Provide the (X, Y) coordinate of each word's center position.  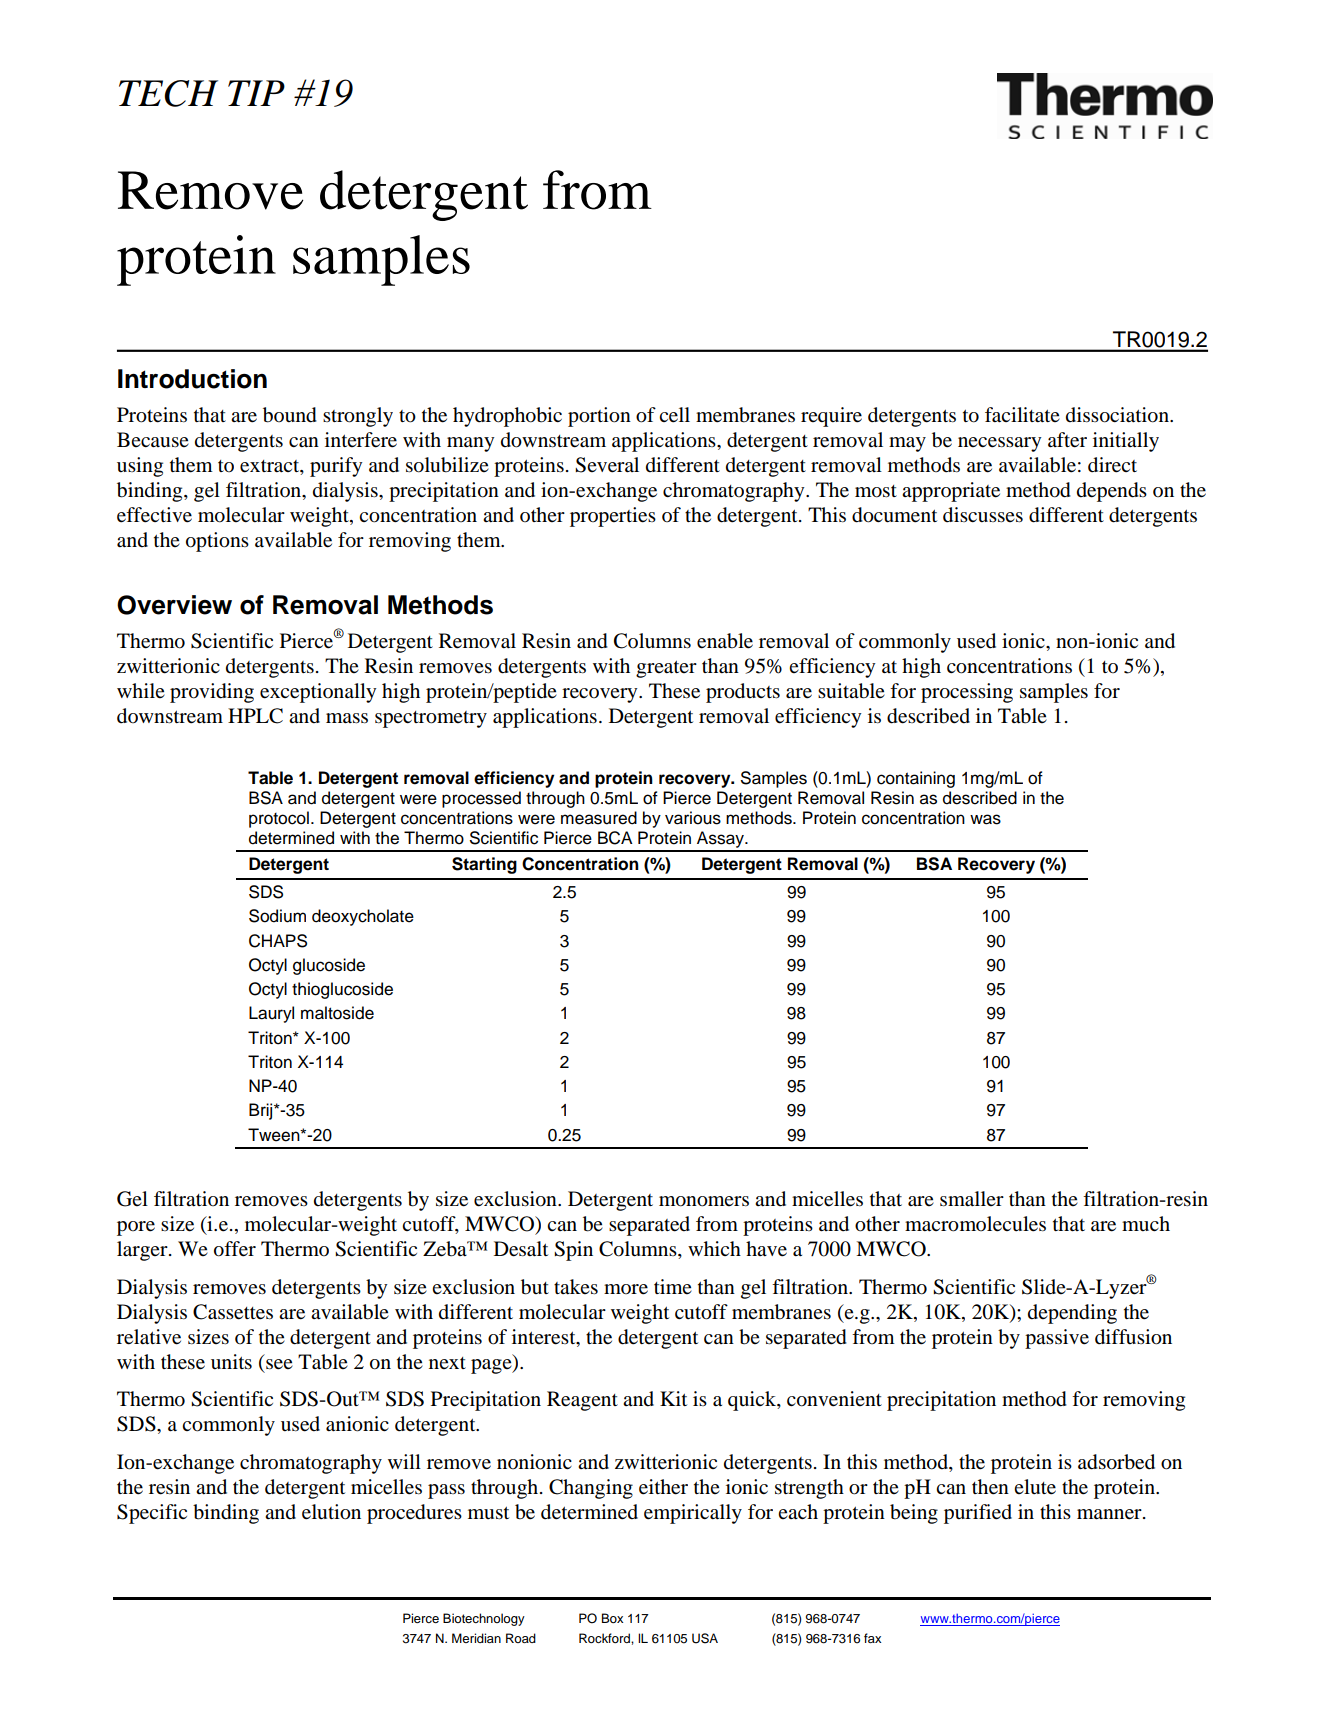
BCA (615, 838)
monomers (704, 1201)
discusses (983, 515)
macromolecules (975, 1224)
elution (331, 1512)
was (985, 819)
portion (599, 417)
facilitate (1022, 415)
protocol (279, 819)
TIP (256, 93)
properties (613, 517)
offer (235, 1249)
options (217, 542)
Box (612, 1618)
